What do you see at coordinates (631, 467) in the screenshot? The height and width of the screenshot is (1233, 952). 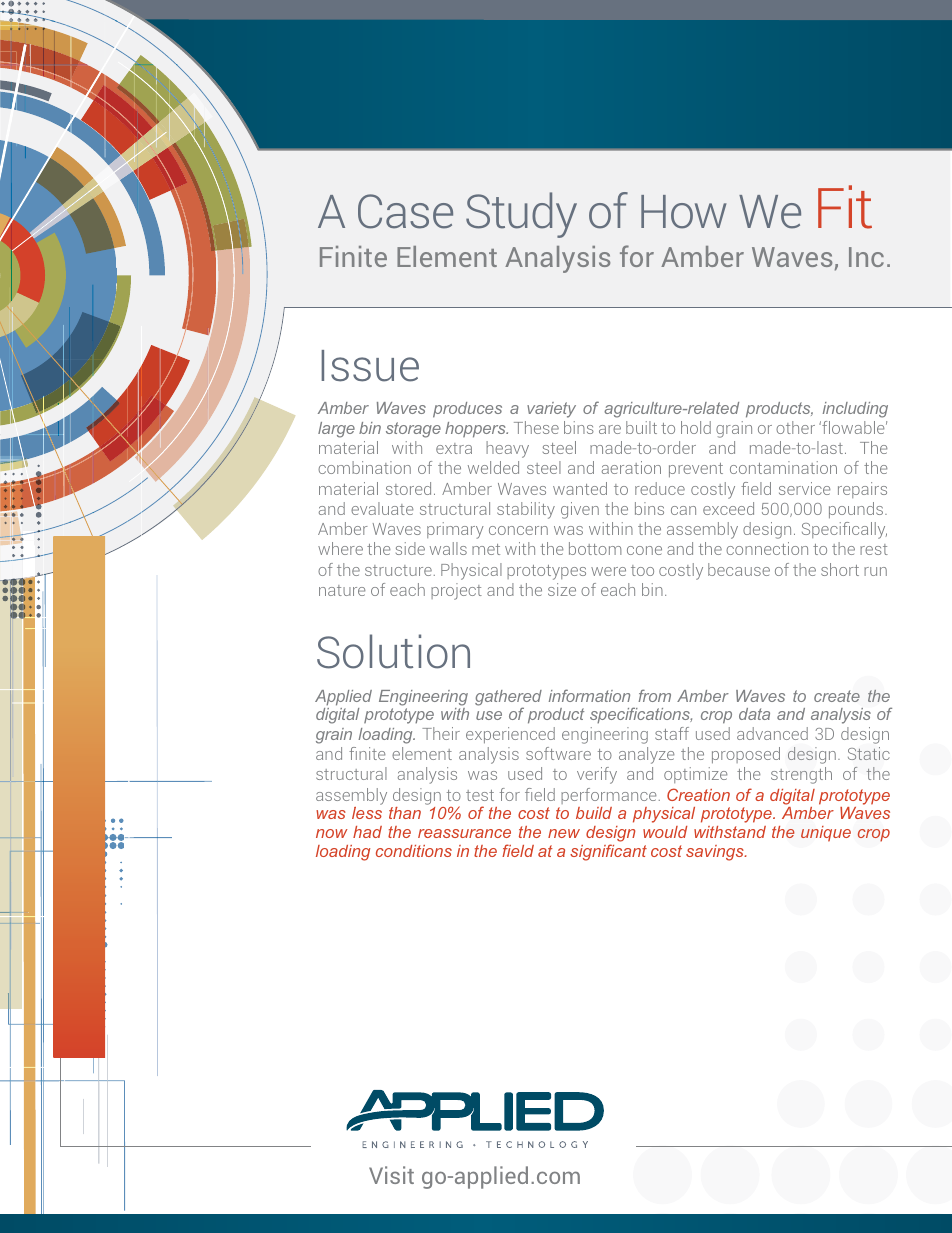 I see `aeration` at bounding box center [631, 467].
